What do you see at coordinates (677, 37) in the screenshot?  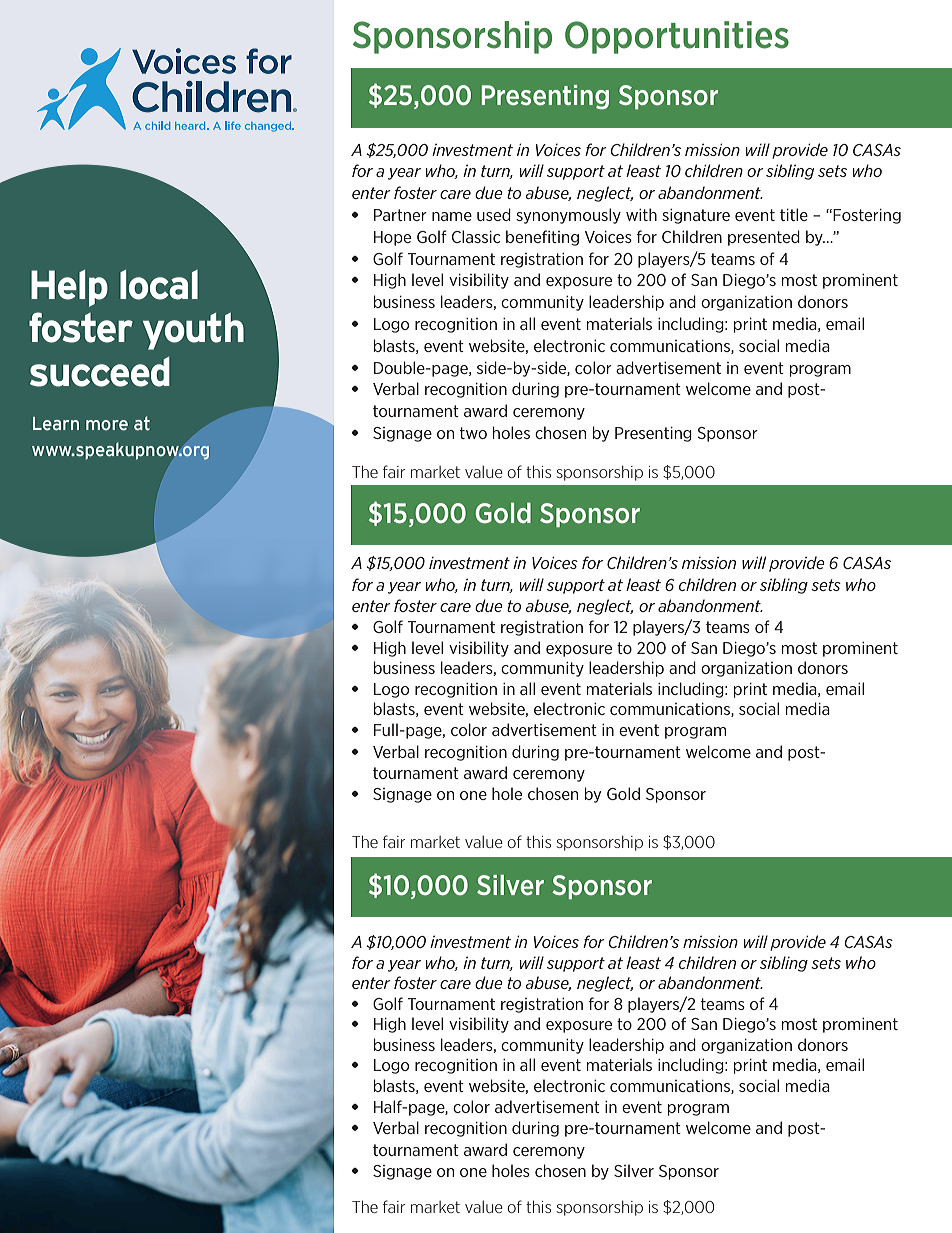 I see `Opportunities` at bounding box center [677, 37].
